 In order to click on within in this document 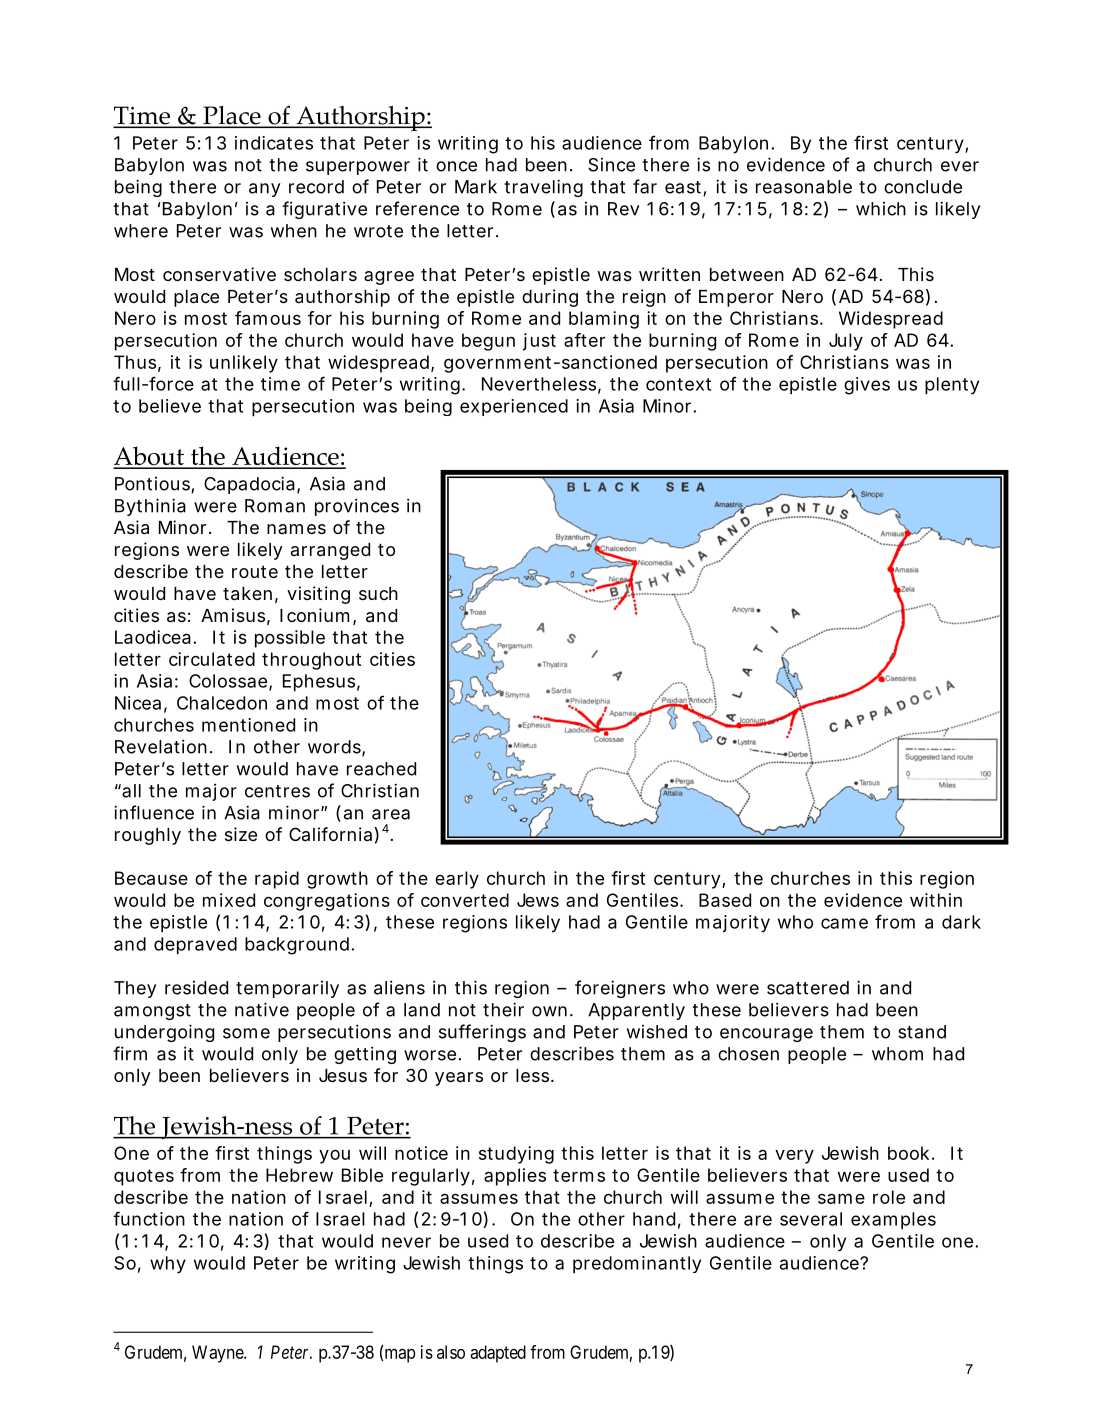, I will do `click(936, 900)`.
